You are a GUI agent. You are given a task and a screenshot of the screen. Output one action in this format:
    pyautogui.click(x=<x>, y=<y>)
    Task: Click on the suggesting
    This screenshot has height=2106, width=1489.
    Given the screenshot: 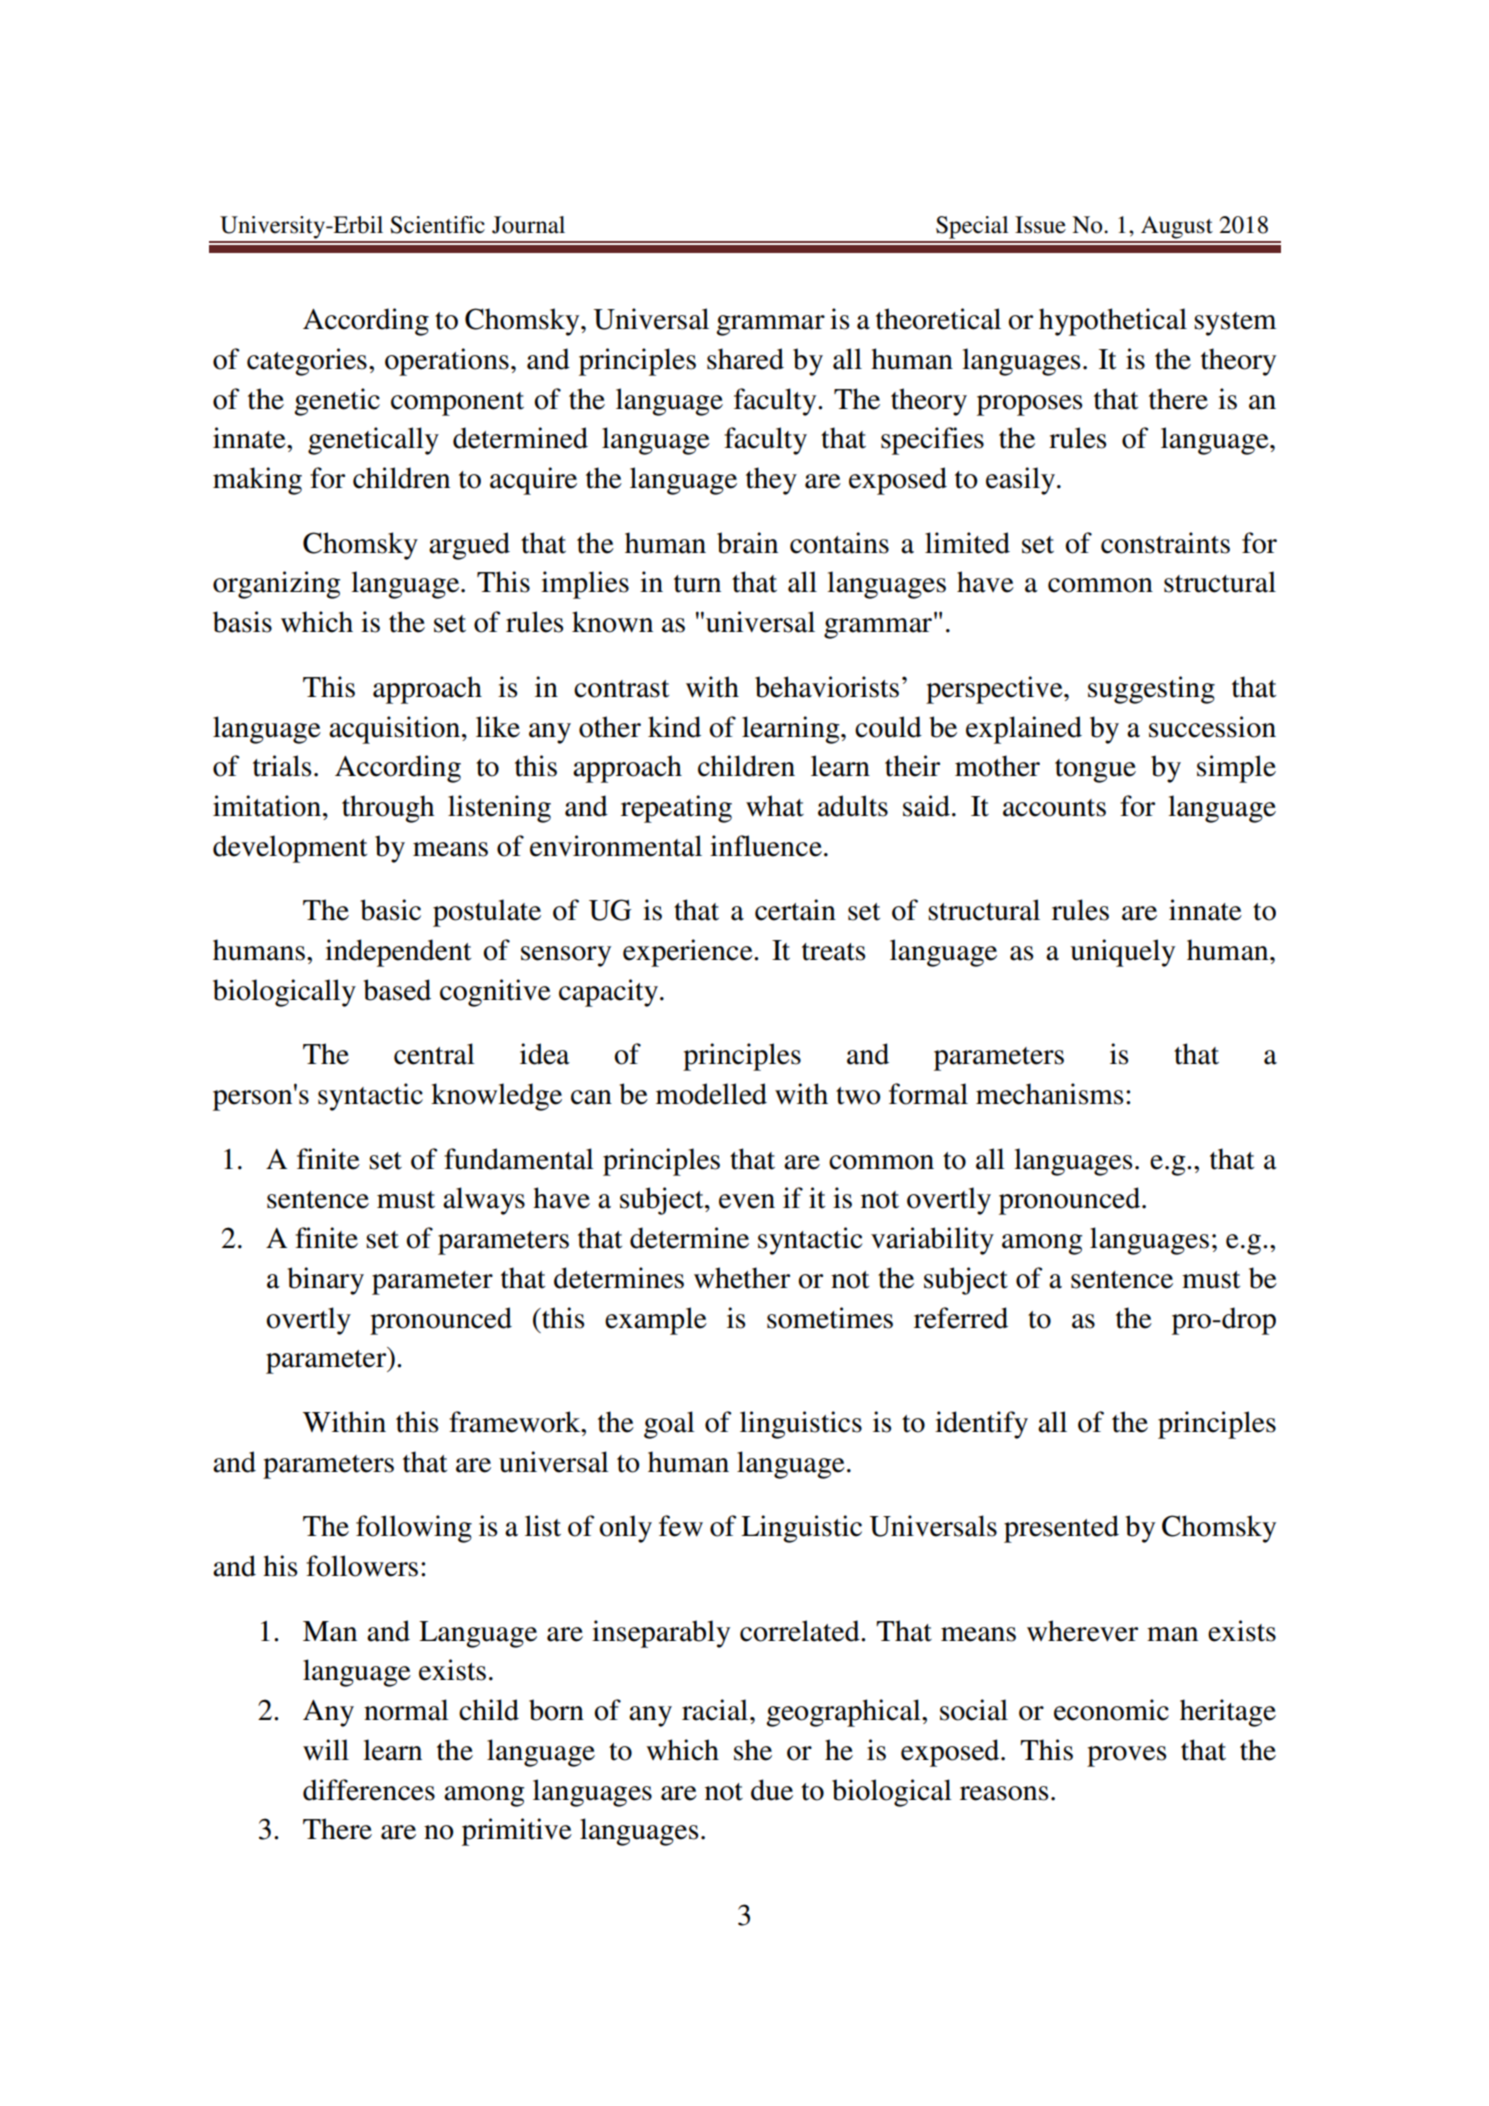 What is the action you would take?
    pyautogui.click(x=1151, y=690)
